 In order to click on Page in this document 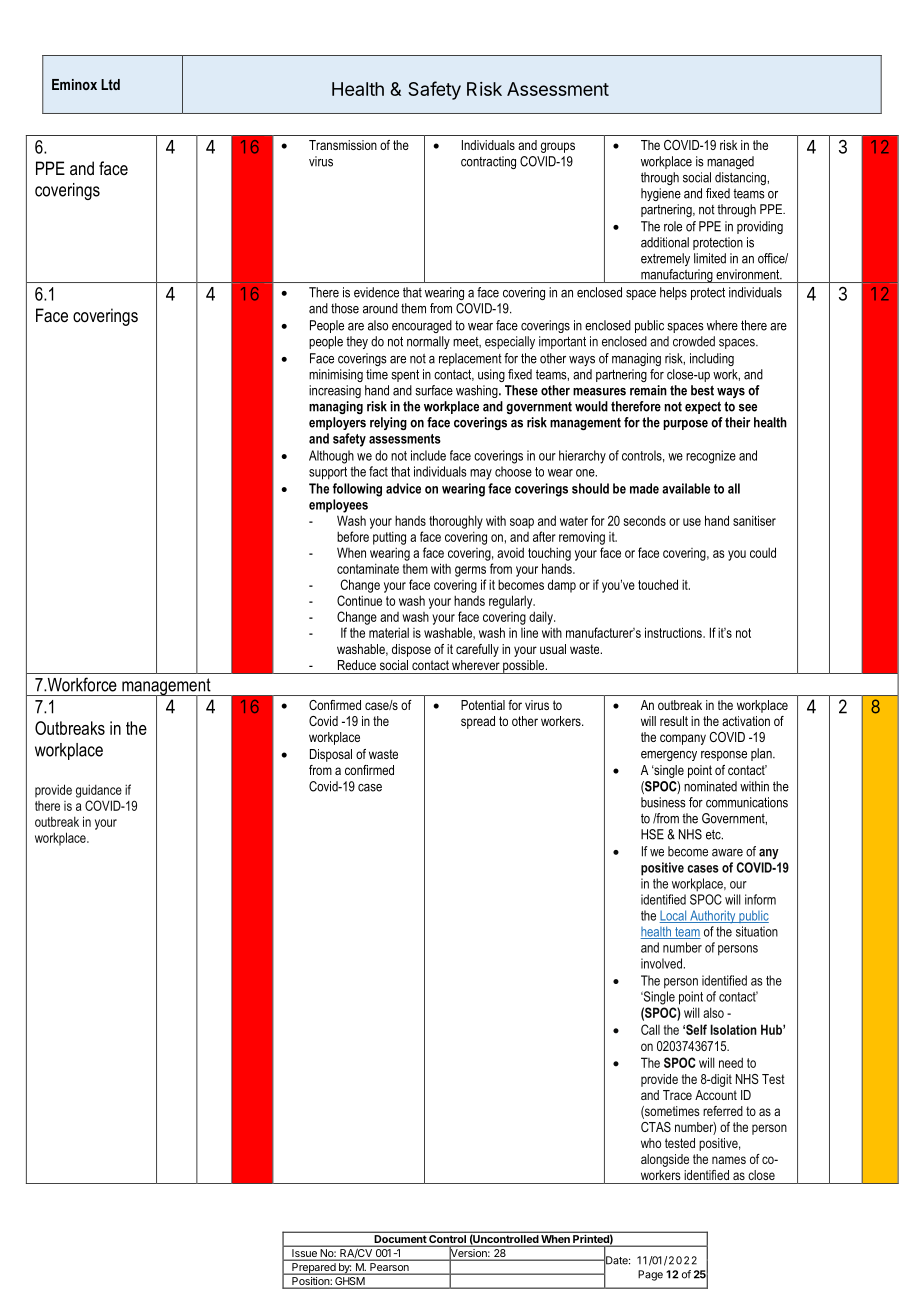, I will do `click(650, 1275)`.
